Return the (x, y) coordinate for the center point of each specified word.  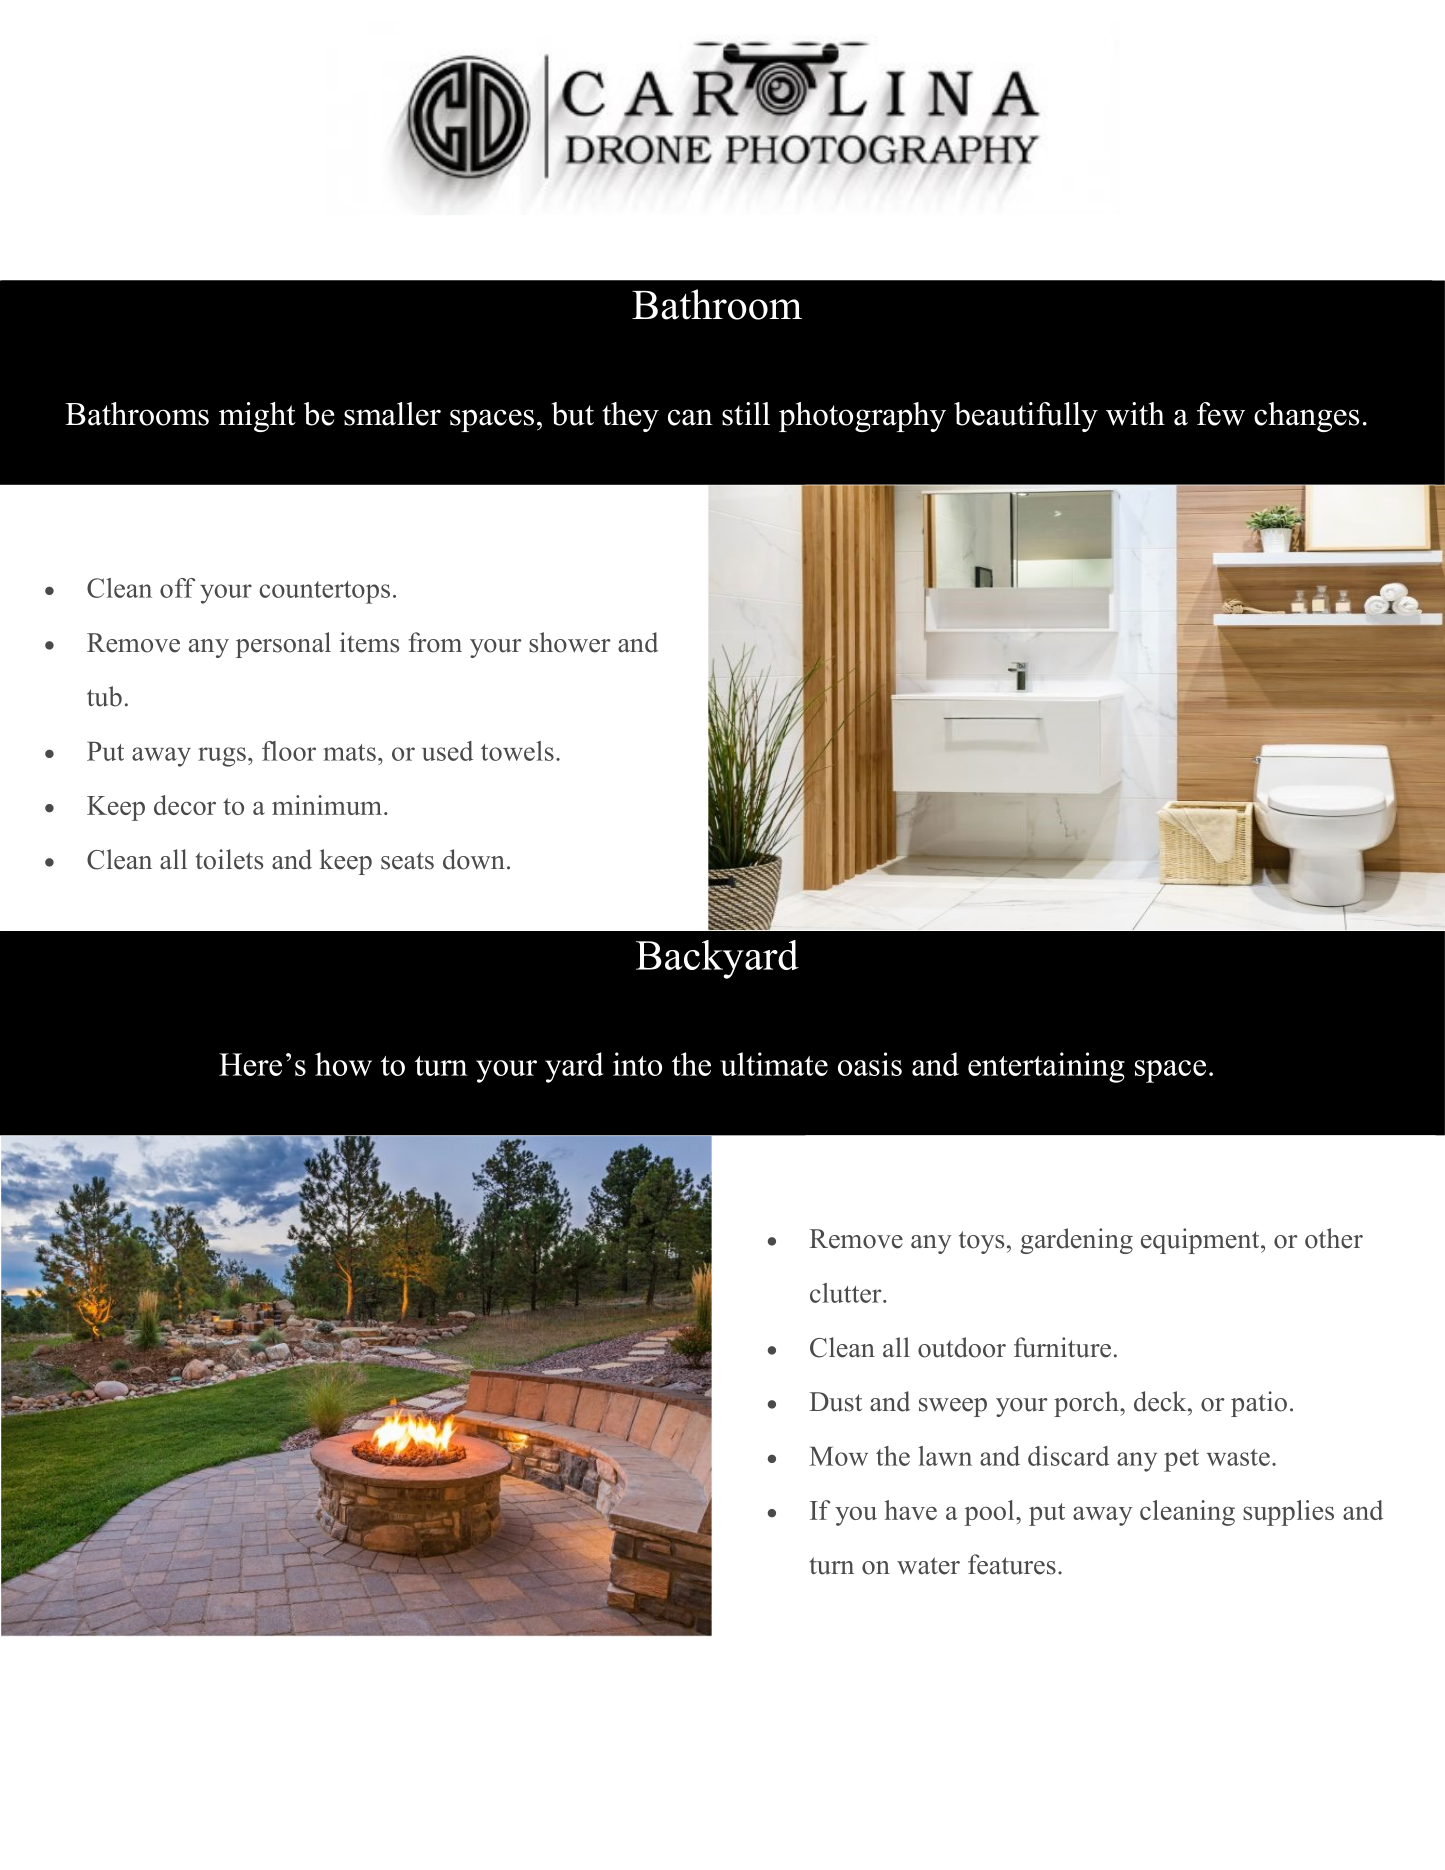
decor (185, 805)
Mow (839, 1456)
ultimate (774, 1064)
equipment (1201, 1241)
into (637, 1064)
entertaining (1046, 1067)
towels (517, 751)
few (1221, 414)
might (257, 417)
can (690, 417)
